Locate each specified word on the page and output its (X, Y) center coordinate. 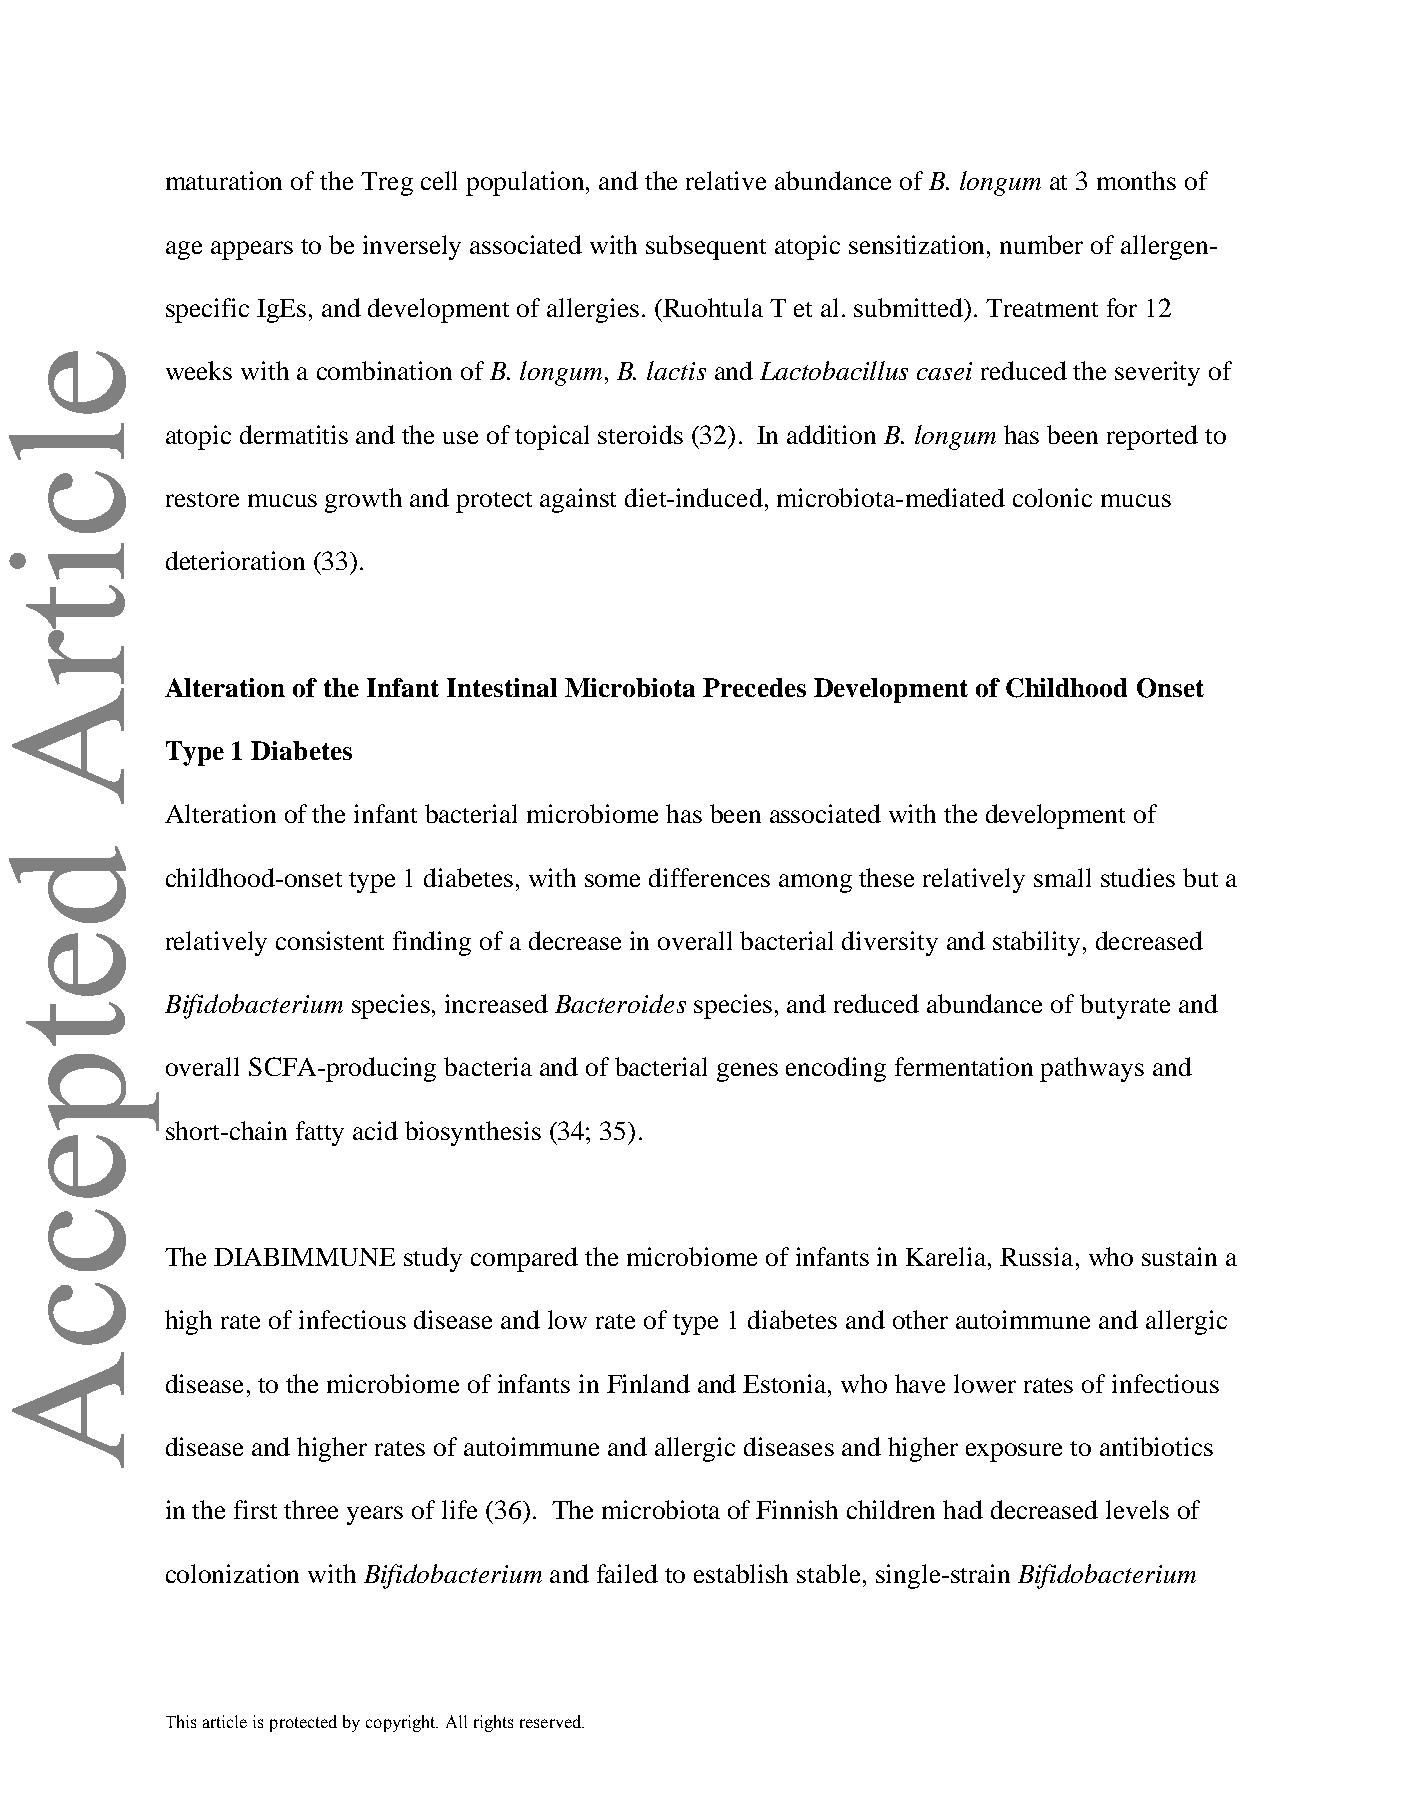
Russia (1036, 1256)
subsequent (706, 247)
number (1041, 244)
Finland (648, 1383)
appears (252, 250)
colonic (1052, 497)
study (433, 1259)
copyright (402, 1723)
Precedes (754, 687)
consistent (330, 940)
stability (1036, 943)
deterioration (235, 560)
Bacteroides (620, 1003)
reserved (552, 1721)
